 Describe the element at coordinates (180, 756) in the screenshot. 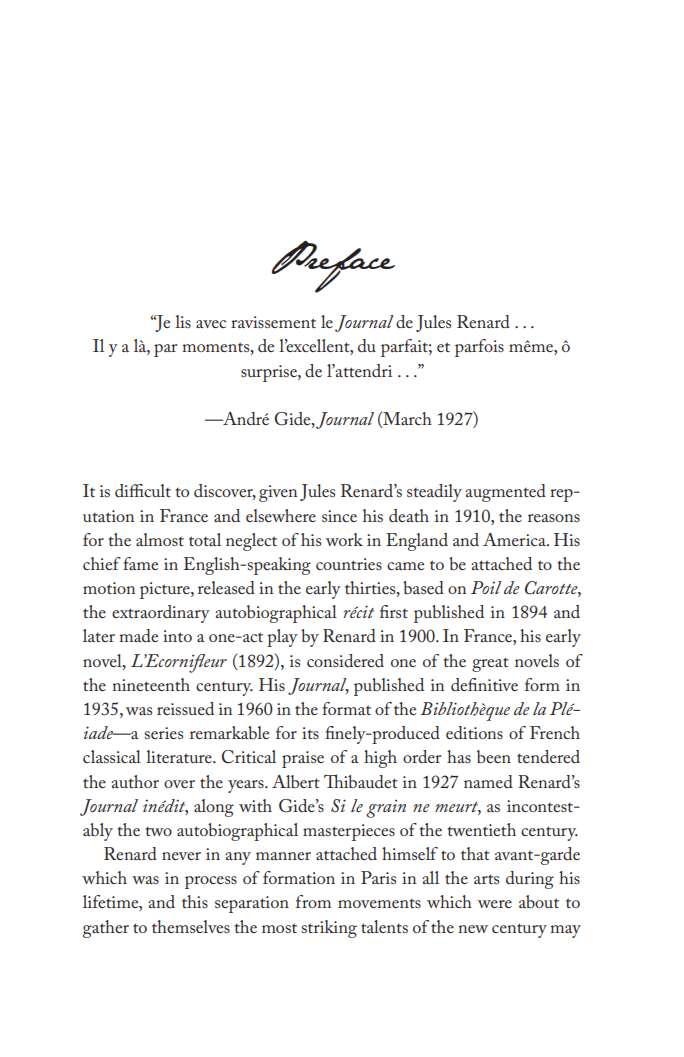

I see `literature` at that location.
